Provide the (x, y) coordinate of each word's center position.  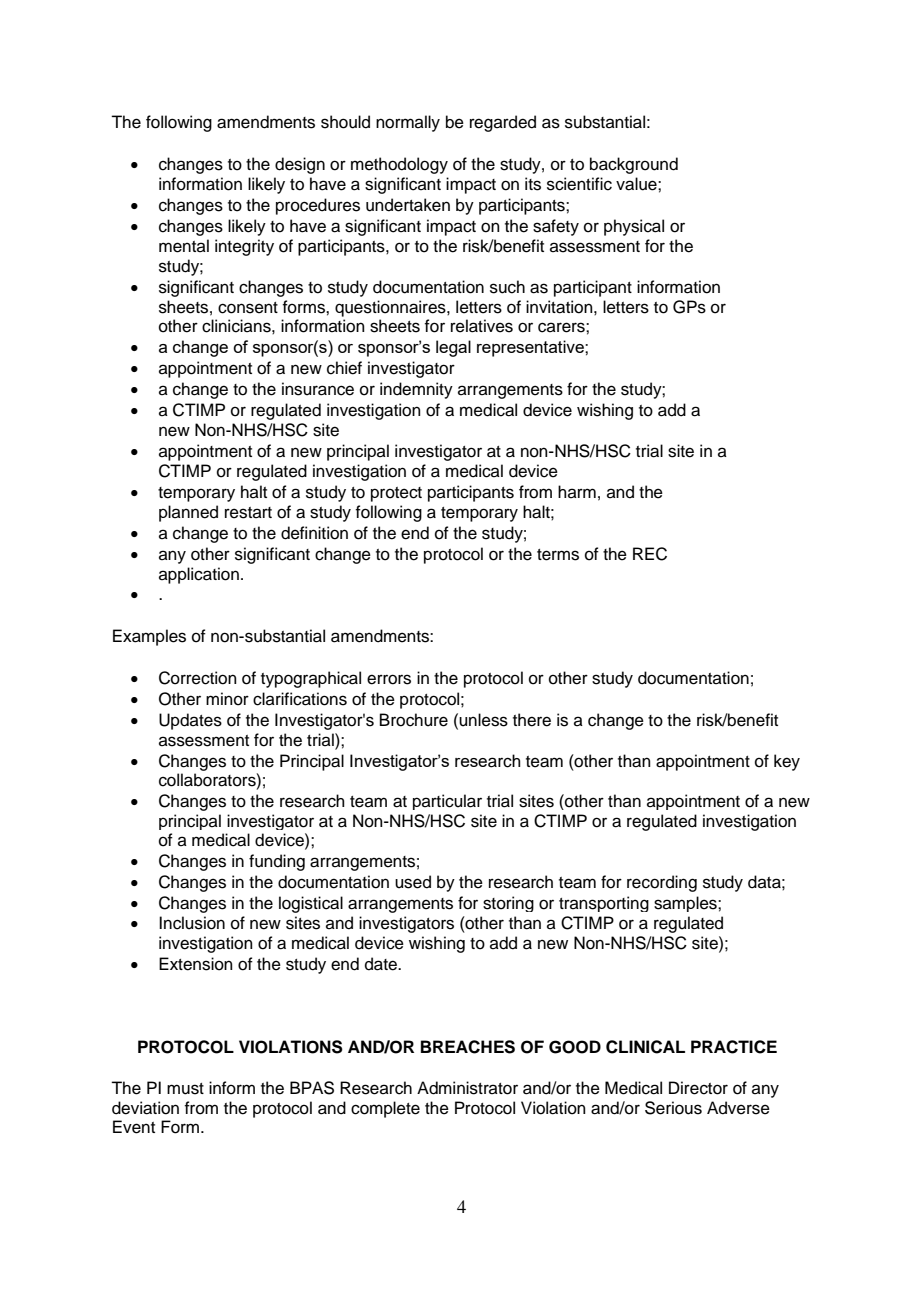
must (185, 1089)
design (300, 165)
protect (396, 494)
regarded (503, 123)
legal (453, 348)
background (634, 165)
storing (508, 904)
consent (248, 308)
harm (577, 491)
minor (227, 699)
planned (188, 513)
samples (686, 904)
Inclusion (192, 923)
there (532, 720)
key (787, 762)
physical (634, 227)
